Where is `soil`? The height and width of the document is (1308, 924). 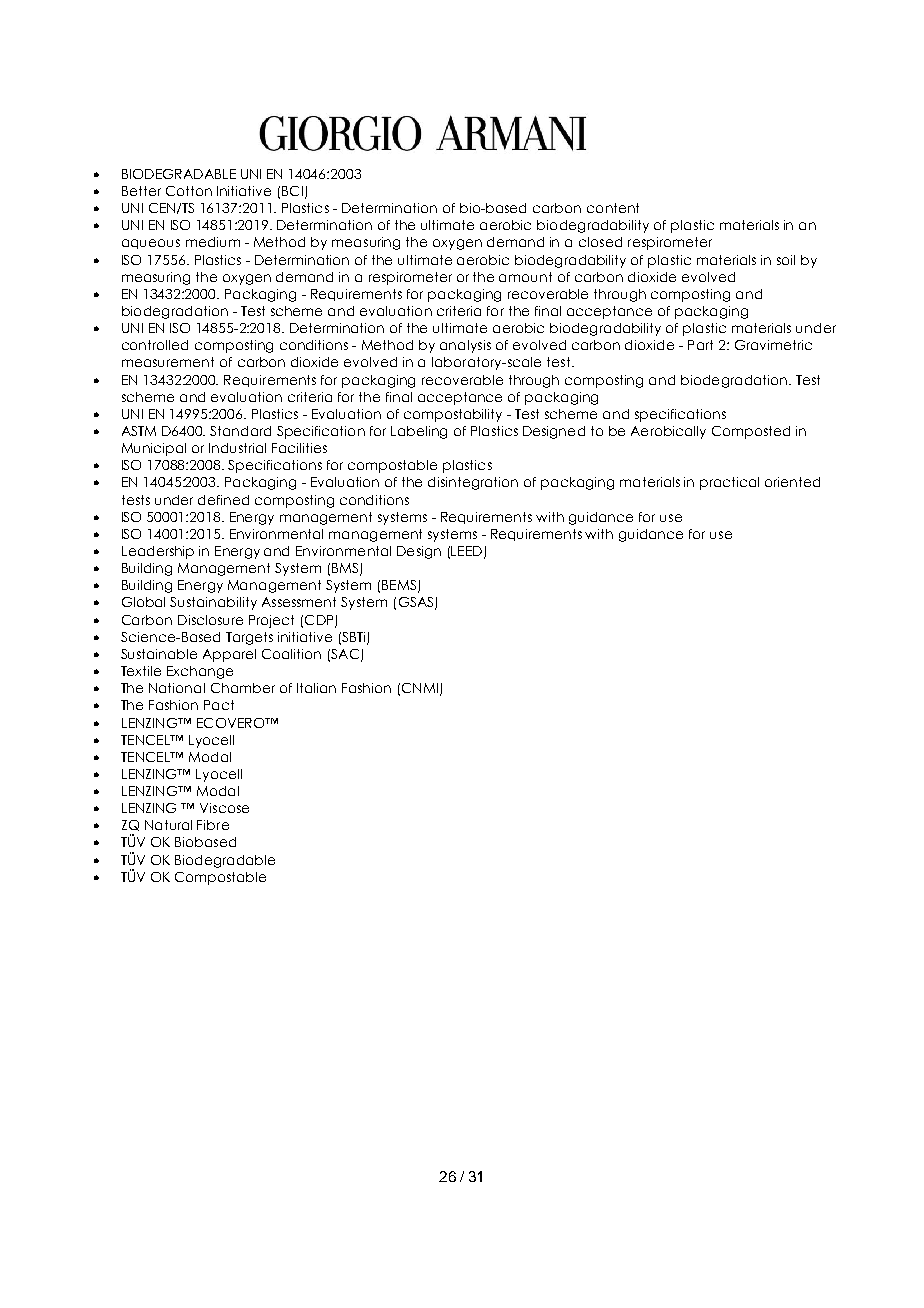 soil is located at coordinates (786, 260).
